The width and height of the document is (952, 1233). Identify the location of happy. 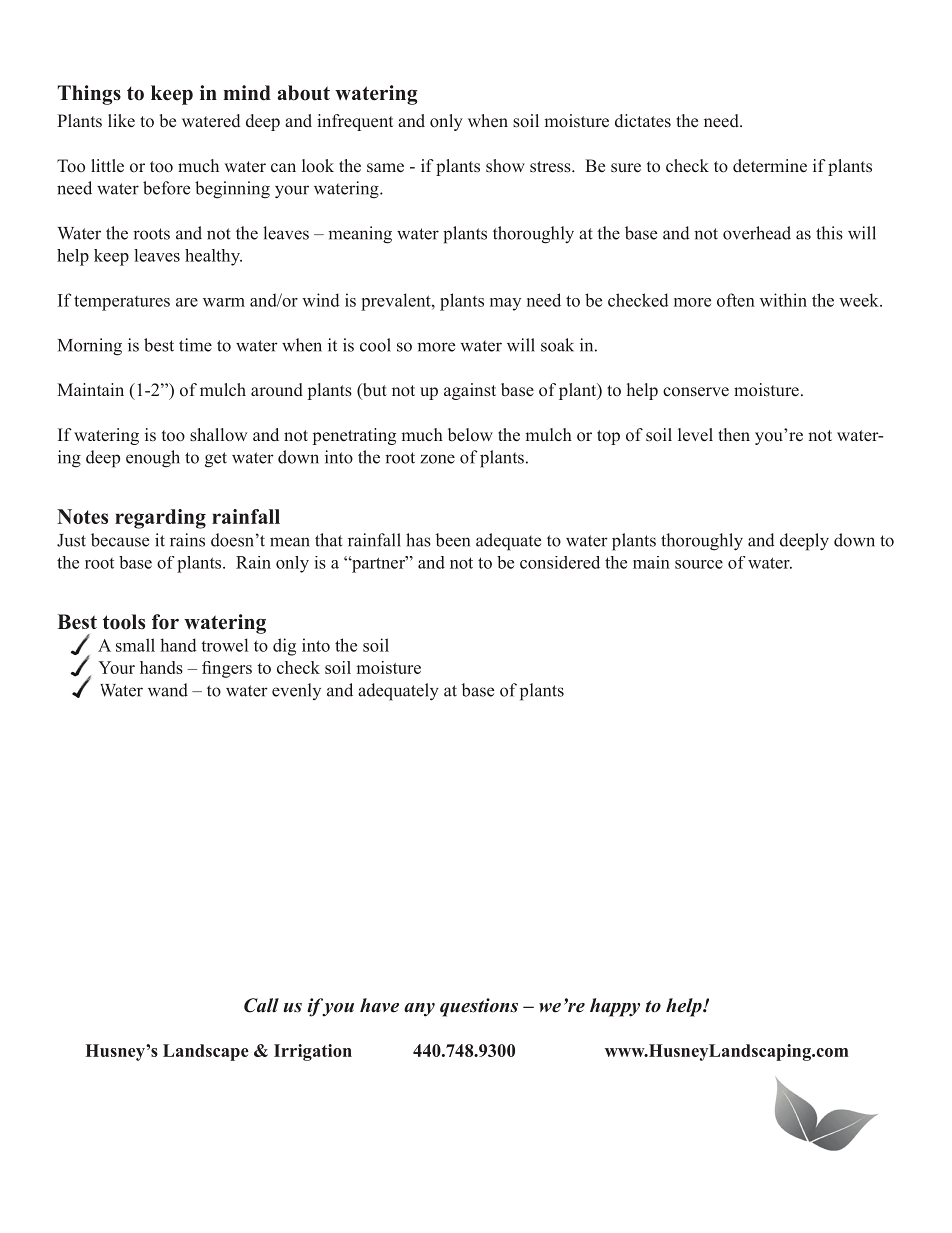
(615, 1007).
